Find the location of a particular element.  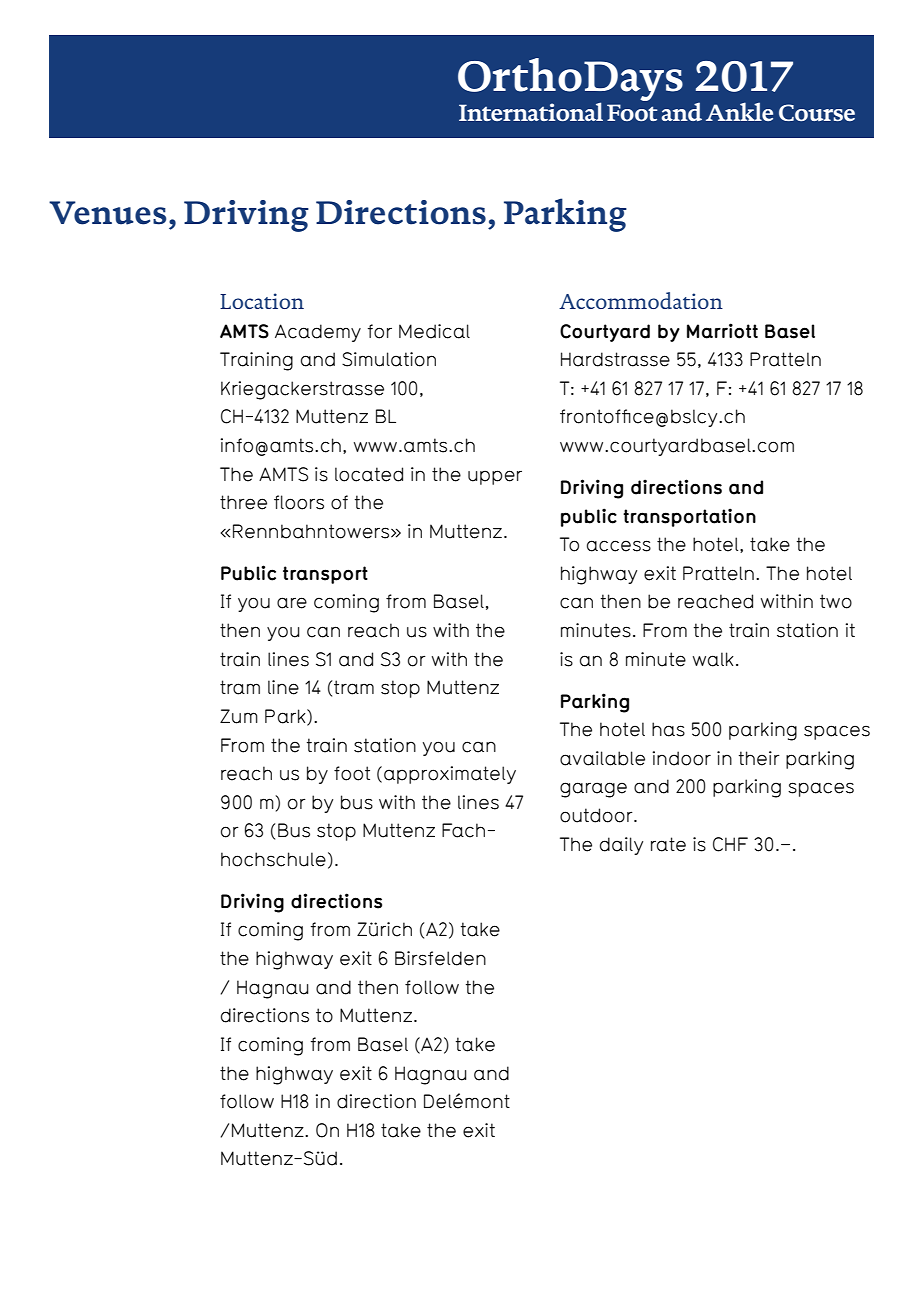

Zum is located at coordinates (239, 716).
